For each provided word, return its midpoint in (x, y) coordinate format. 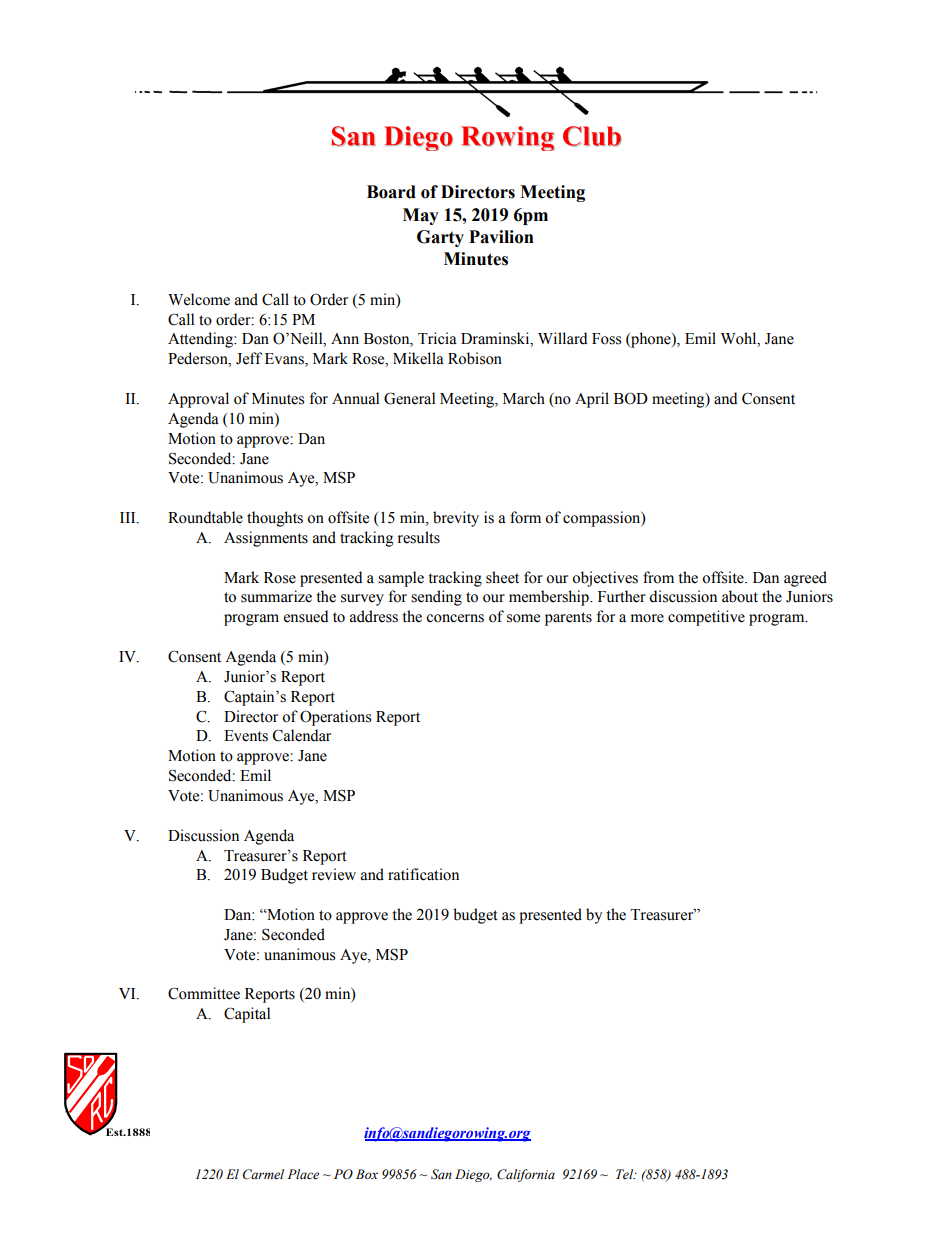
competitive (706, 618)
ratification (423, 874)
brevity (456, 519)
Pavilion (501, 237)
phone (651, 340)
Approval (198, 400)
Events (246, 736)
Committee (204, 993)
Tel (626, 1174)
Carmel (263, 1174)
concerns (455, 618)
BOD (631, 398)
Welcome (199, 299)
